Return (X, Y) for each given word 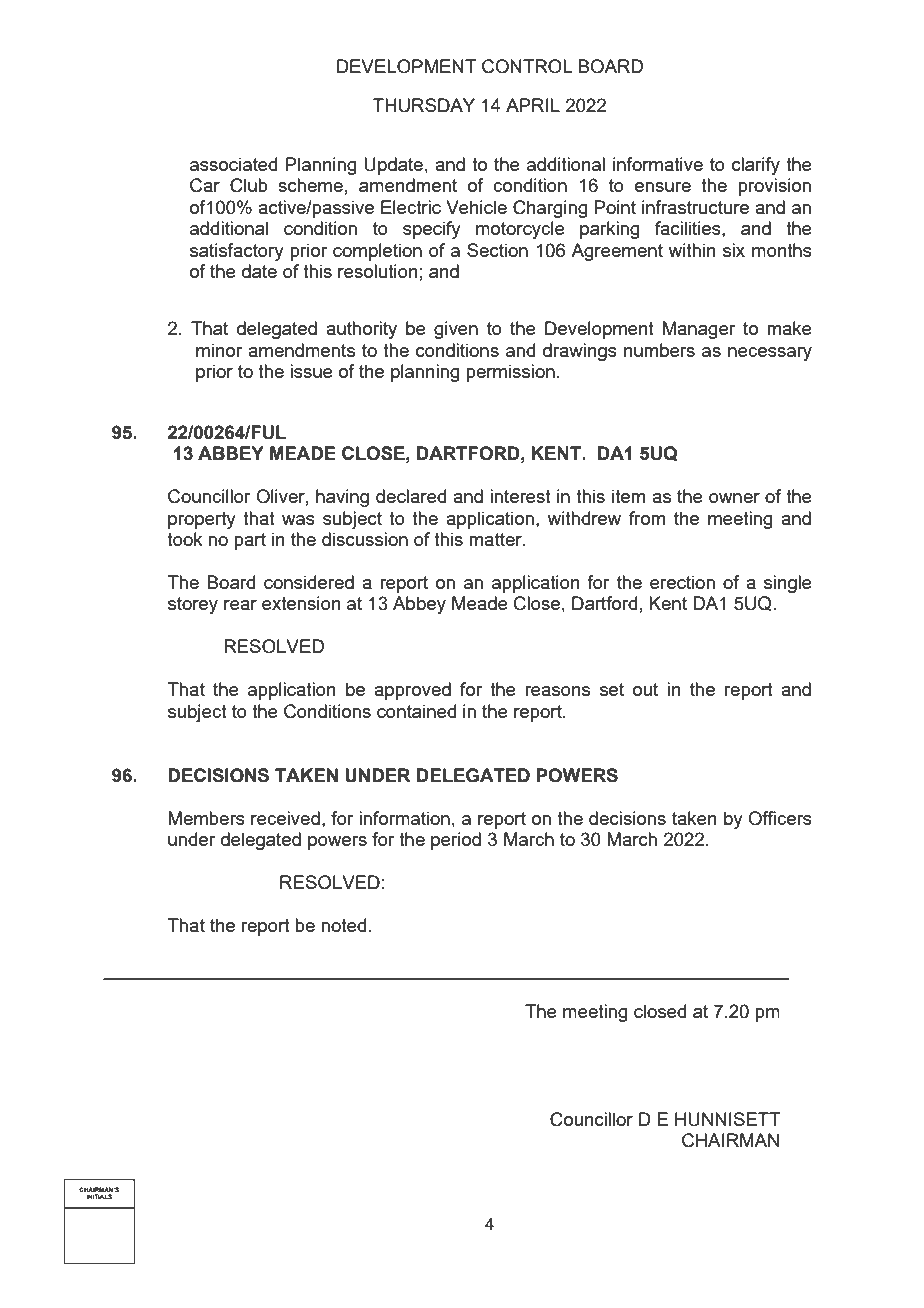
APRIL (533, 105)
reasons (557, 691)
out (645, 689)
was (298, 520)
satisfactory (237, 252)
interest (520, 496)
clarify (756, 166)
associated (233, 164)
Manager (699, 330)
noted (343, 925)
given (456, 330)
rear (240, 605)
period (456, 841)
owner (734, 498)
